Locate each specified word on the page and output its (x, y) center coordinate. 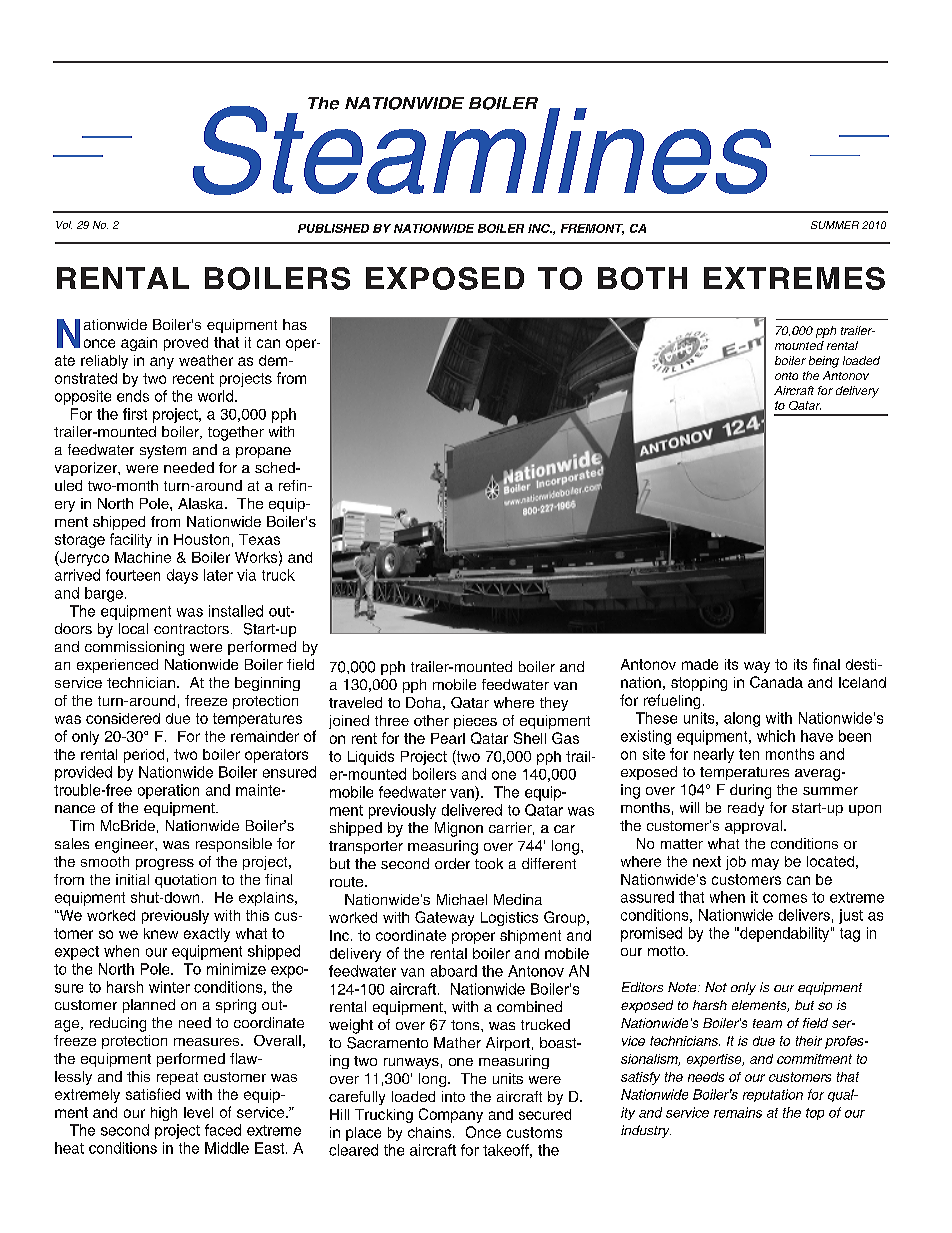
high (164, 1114)
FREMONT (592, 229)
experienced (117, 666)
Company (451, 1115)
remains (738, 1112)
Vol (64, 225)
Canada (776, 682)
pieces (475, 722)
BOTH (642, 278)
